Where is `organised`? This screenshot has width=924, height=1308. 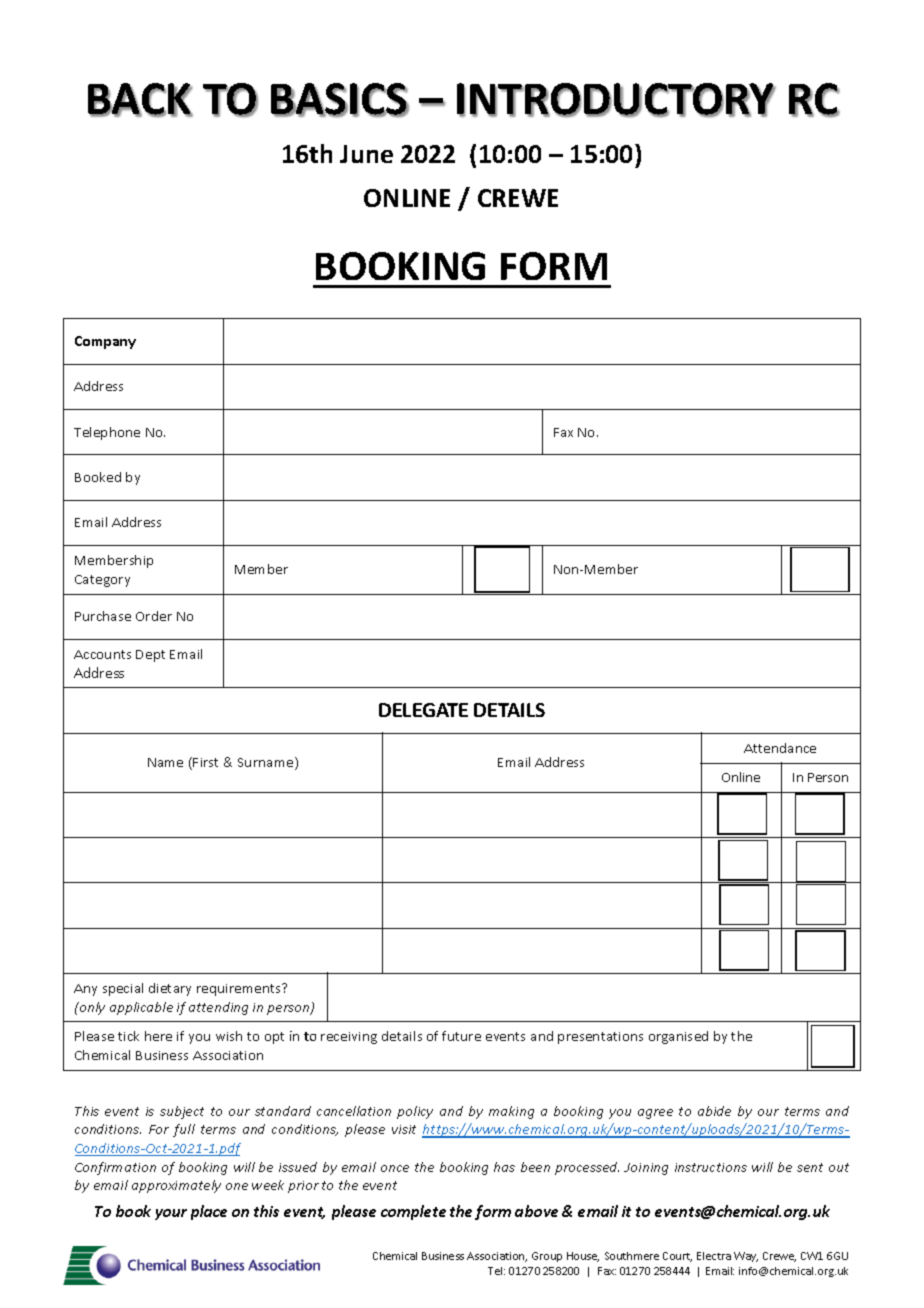 organised is located at coordinates (678, 1037).
